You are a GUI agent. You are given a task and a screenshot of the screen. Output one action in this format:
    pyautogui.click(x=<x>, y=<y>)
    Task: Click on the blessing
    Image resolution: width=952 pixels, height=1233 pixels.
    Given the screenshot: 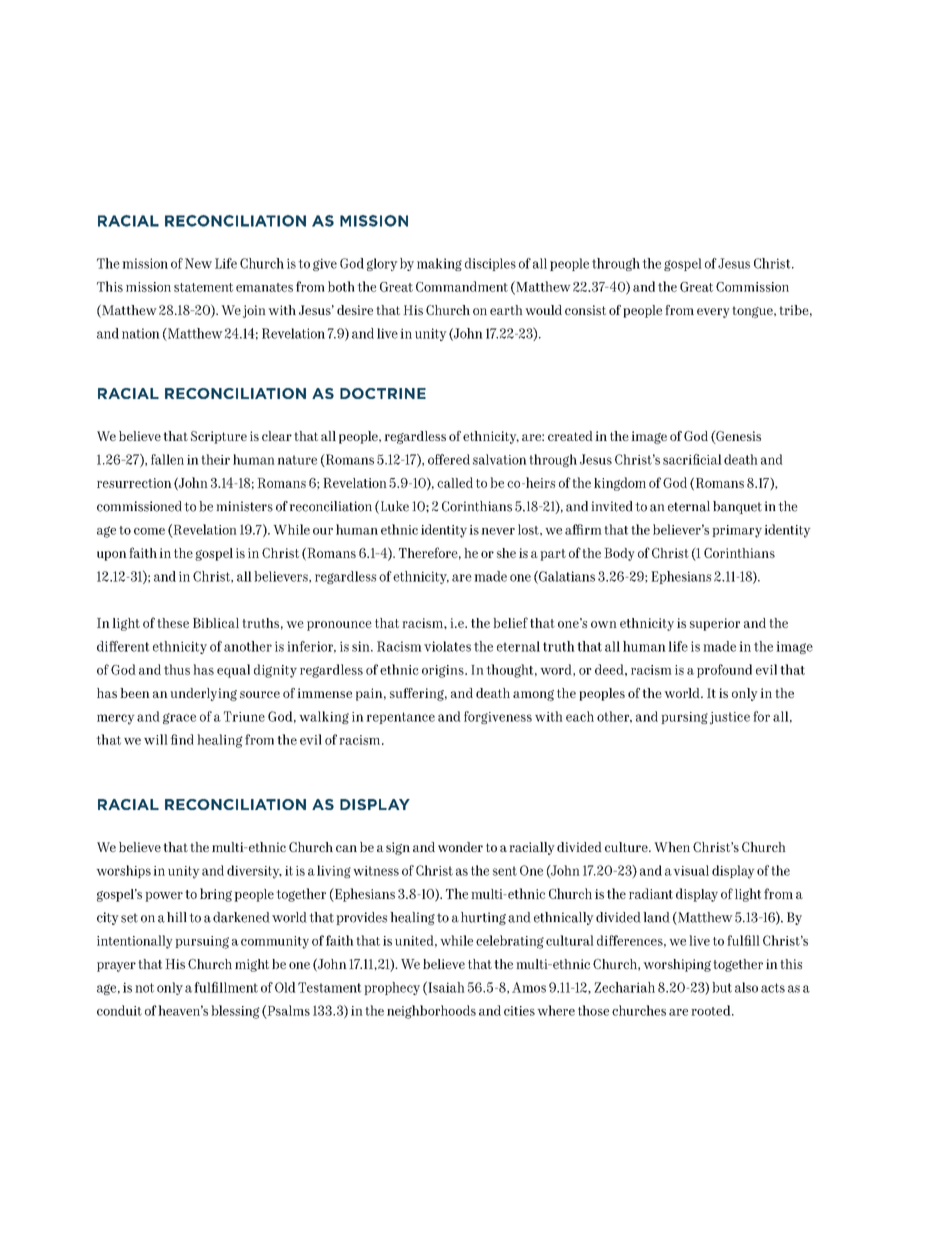 What is the action you would take?
    pyautogui.click(x=236, y=1012)
